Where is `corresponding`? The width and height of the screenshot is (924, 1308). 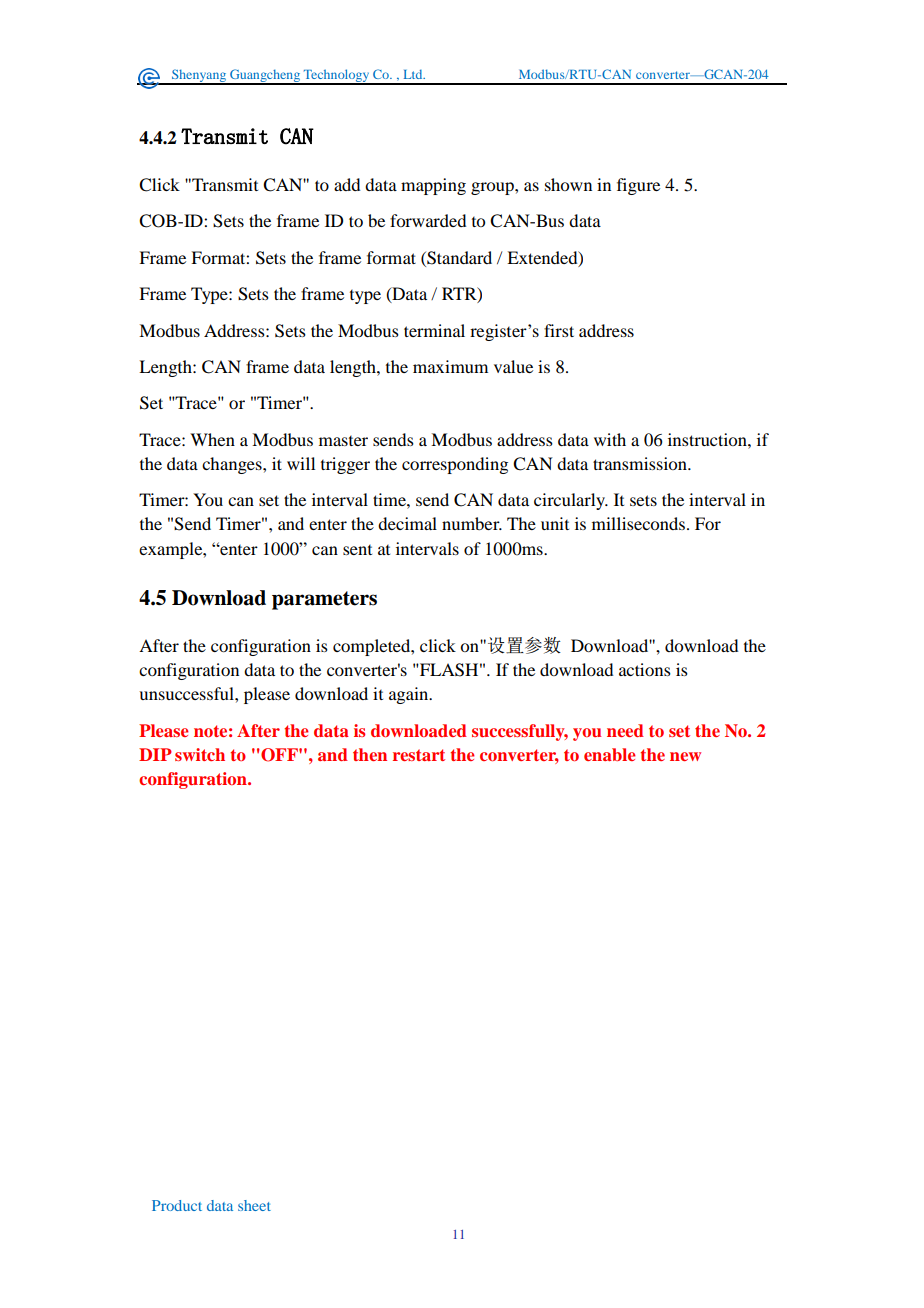
corresponding is located at coordinates (455, 465).
